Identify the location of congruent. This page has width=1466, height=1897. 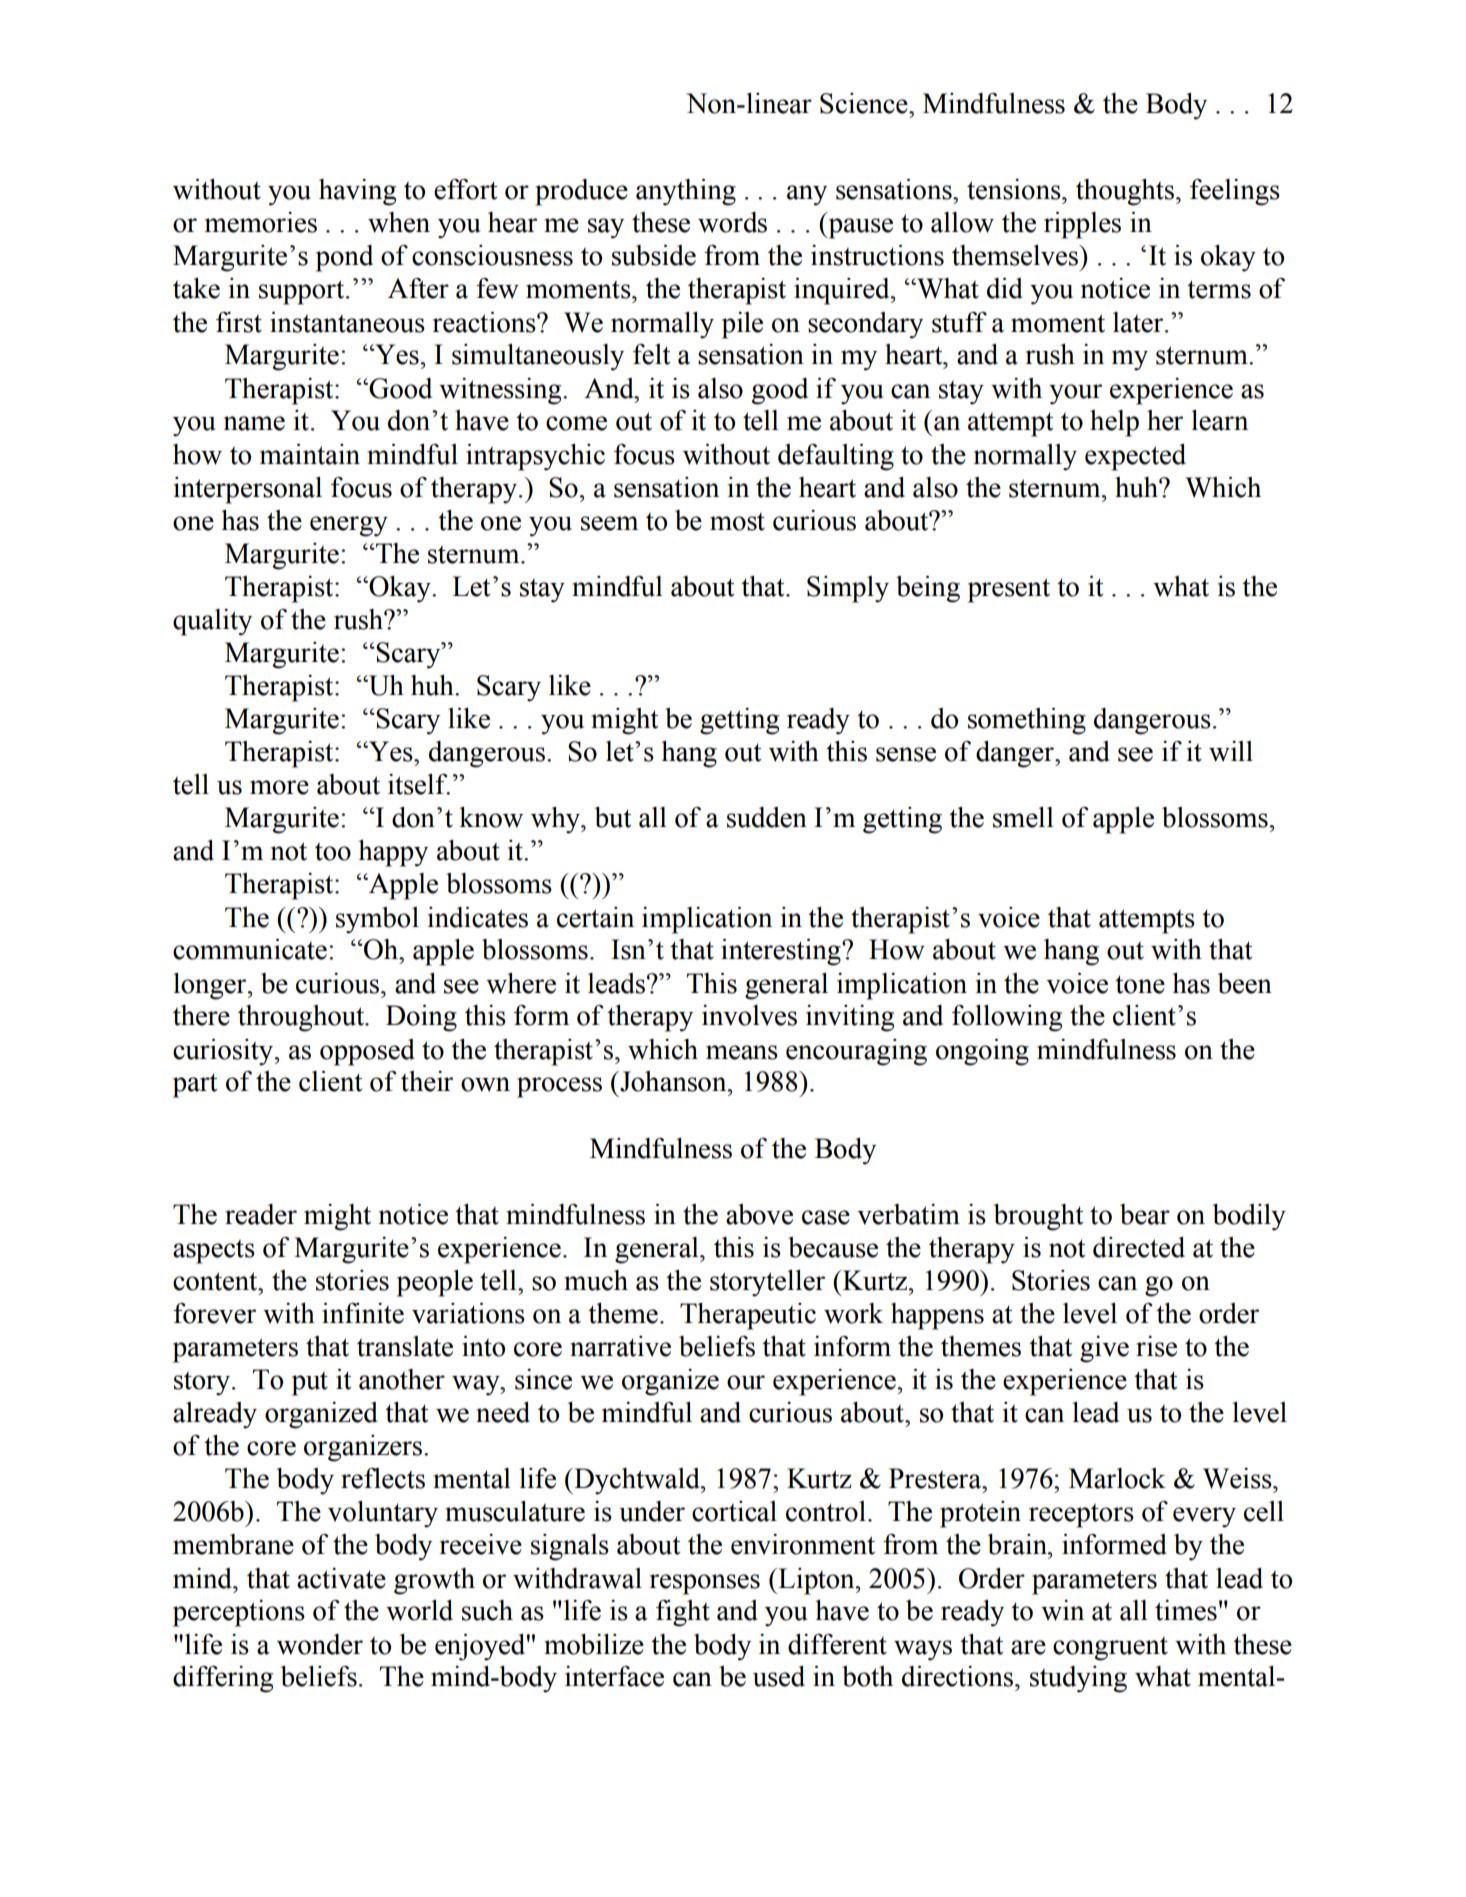
(1110, 1649).
